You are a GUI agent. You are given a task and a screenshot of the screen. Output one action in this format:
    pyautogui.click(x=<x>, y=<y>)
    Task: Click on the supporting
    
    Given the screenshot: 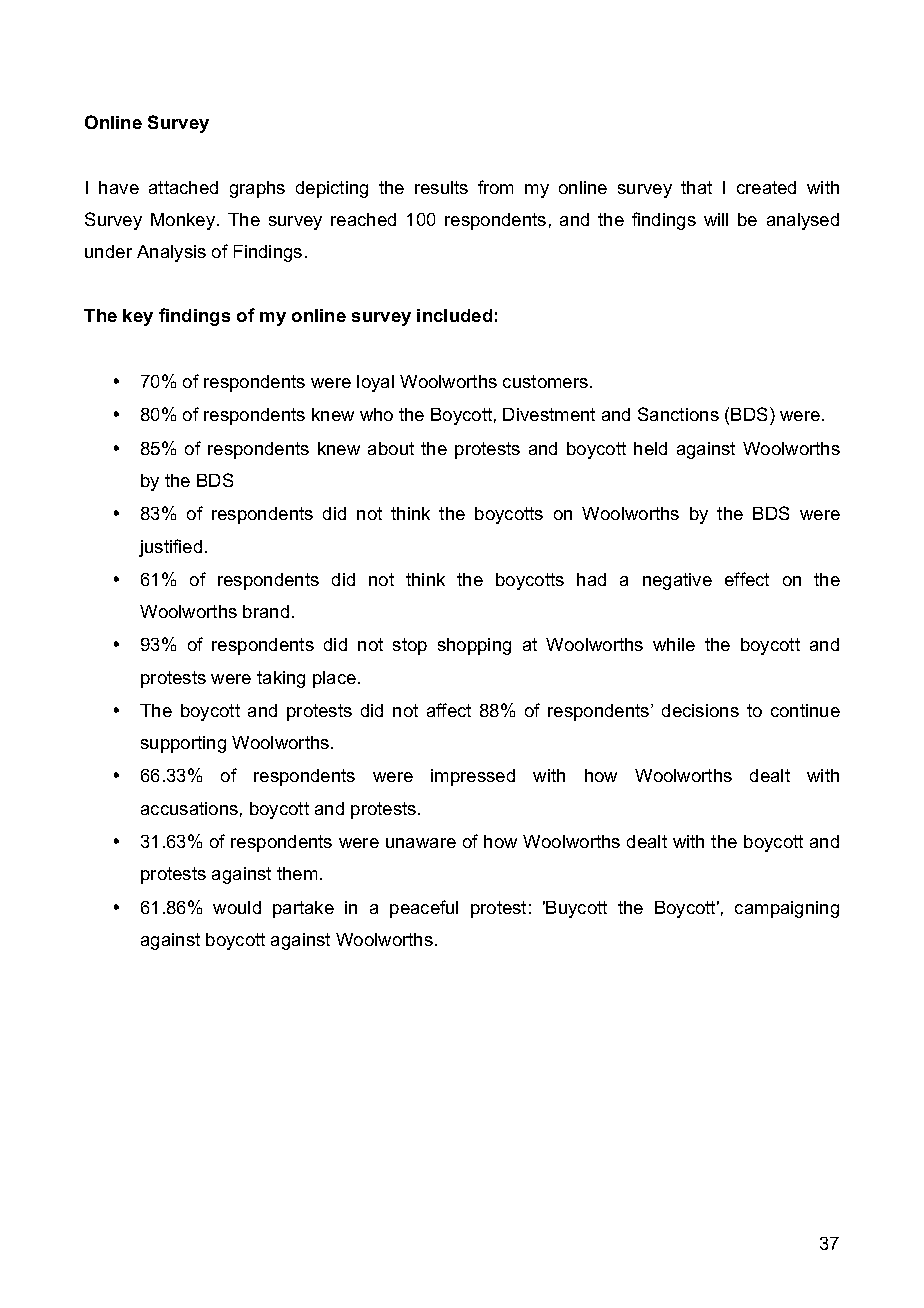 What is the action you would take?
    pyautogui.click(x=183, y=744)
